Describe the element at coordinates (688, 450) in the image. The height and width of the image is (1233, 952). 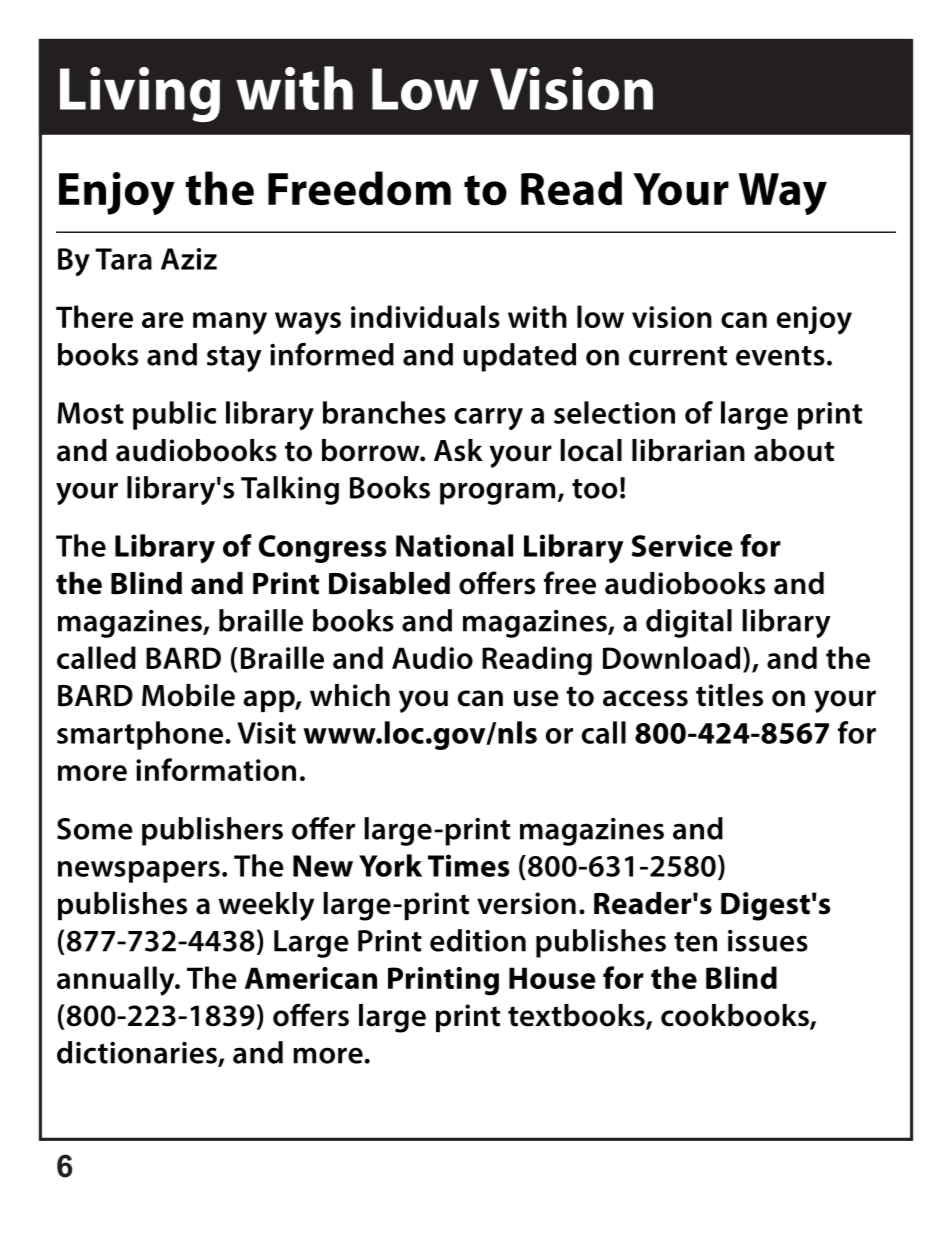
I see `librarian` at that location.
